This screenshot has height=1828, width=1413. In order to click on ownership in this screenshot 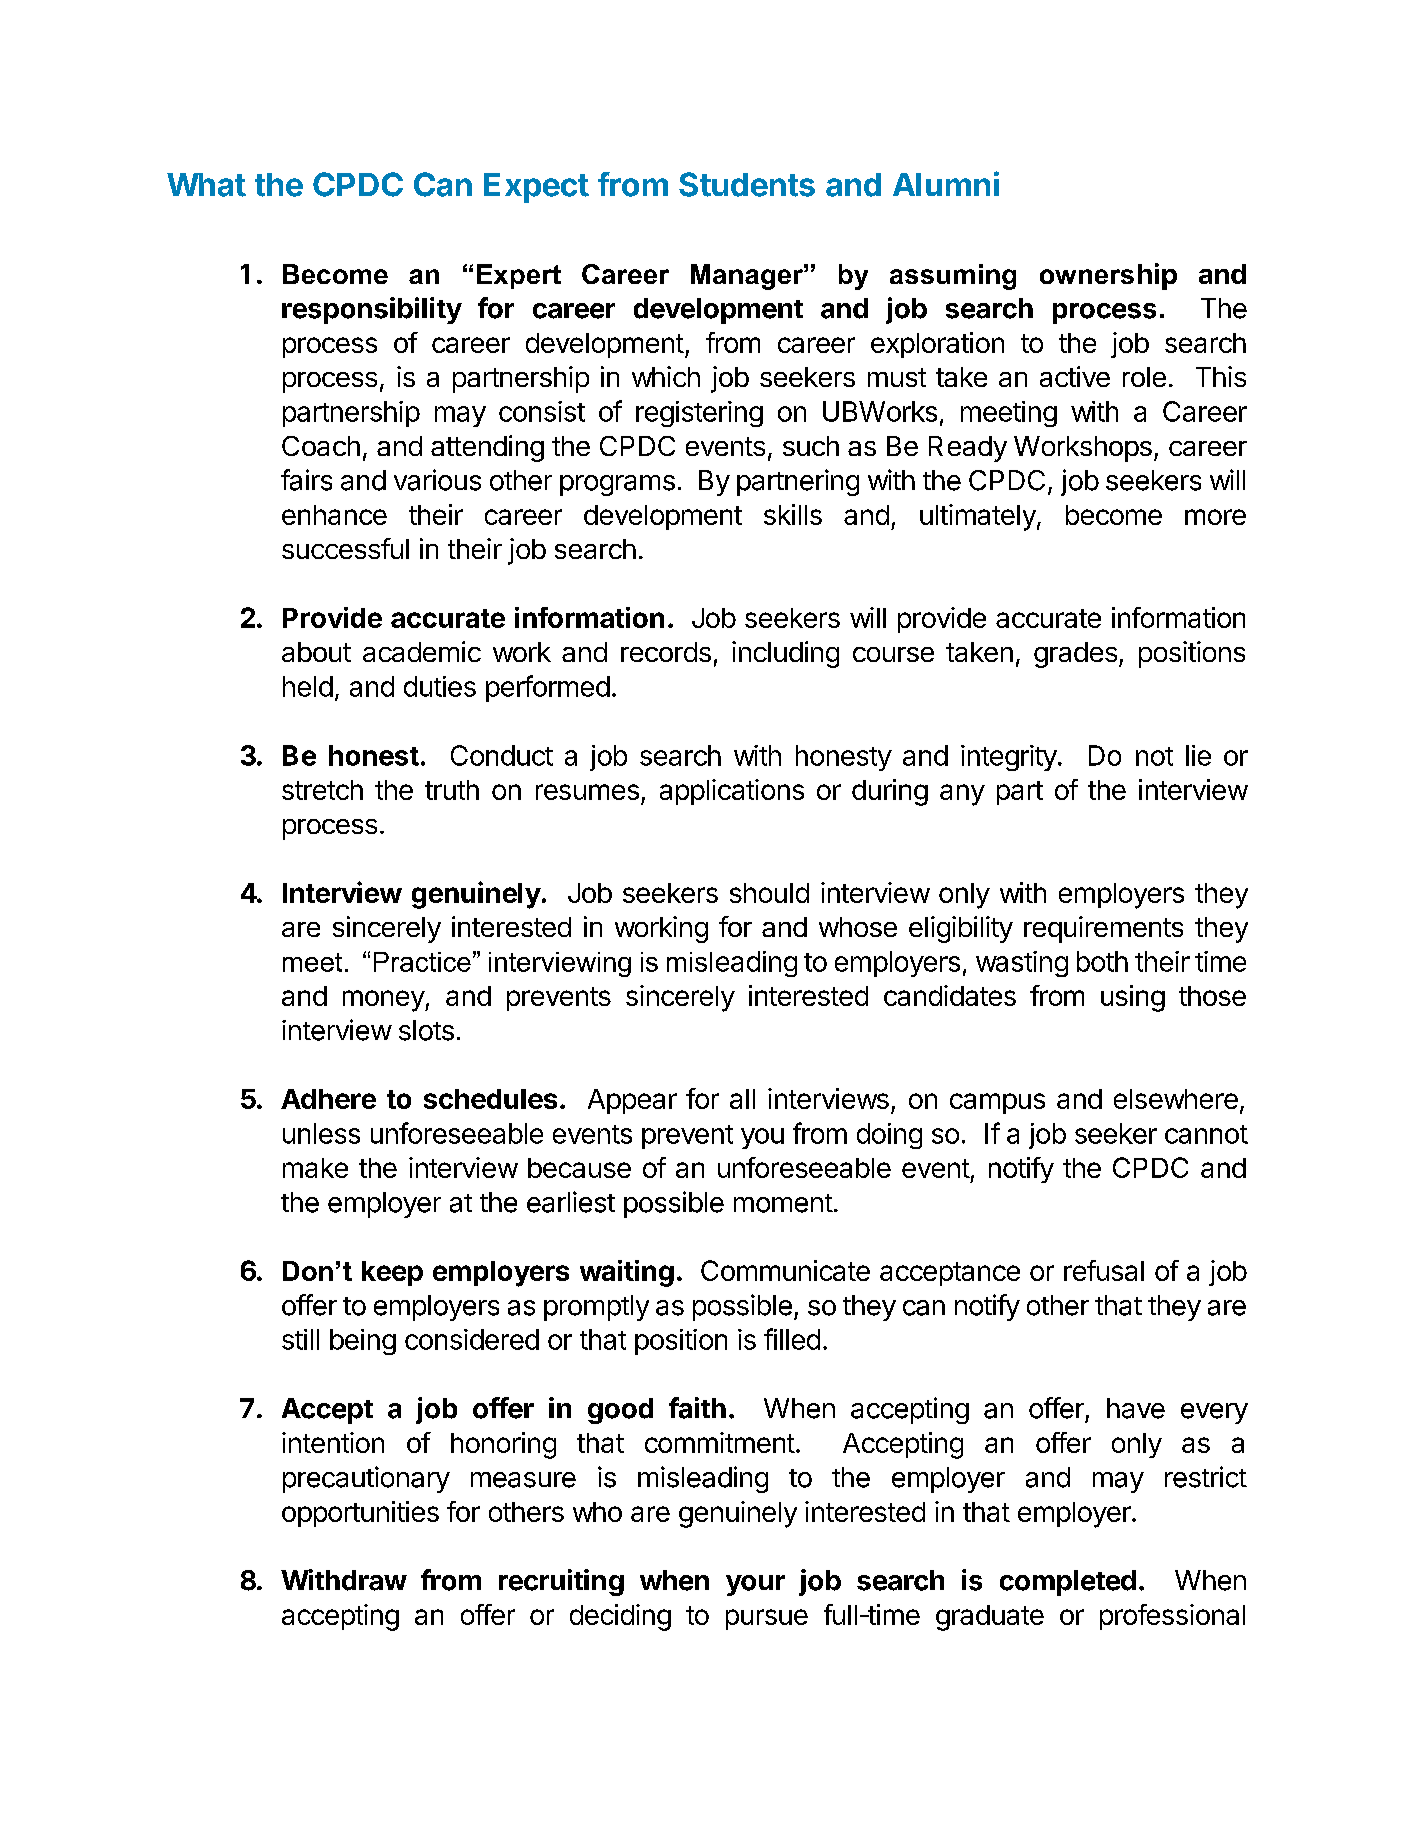, I will do `click(1108, 276)`.
